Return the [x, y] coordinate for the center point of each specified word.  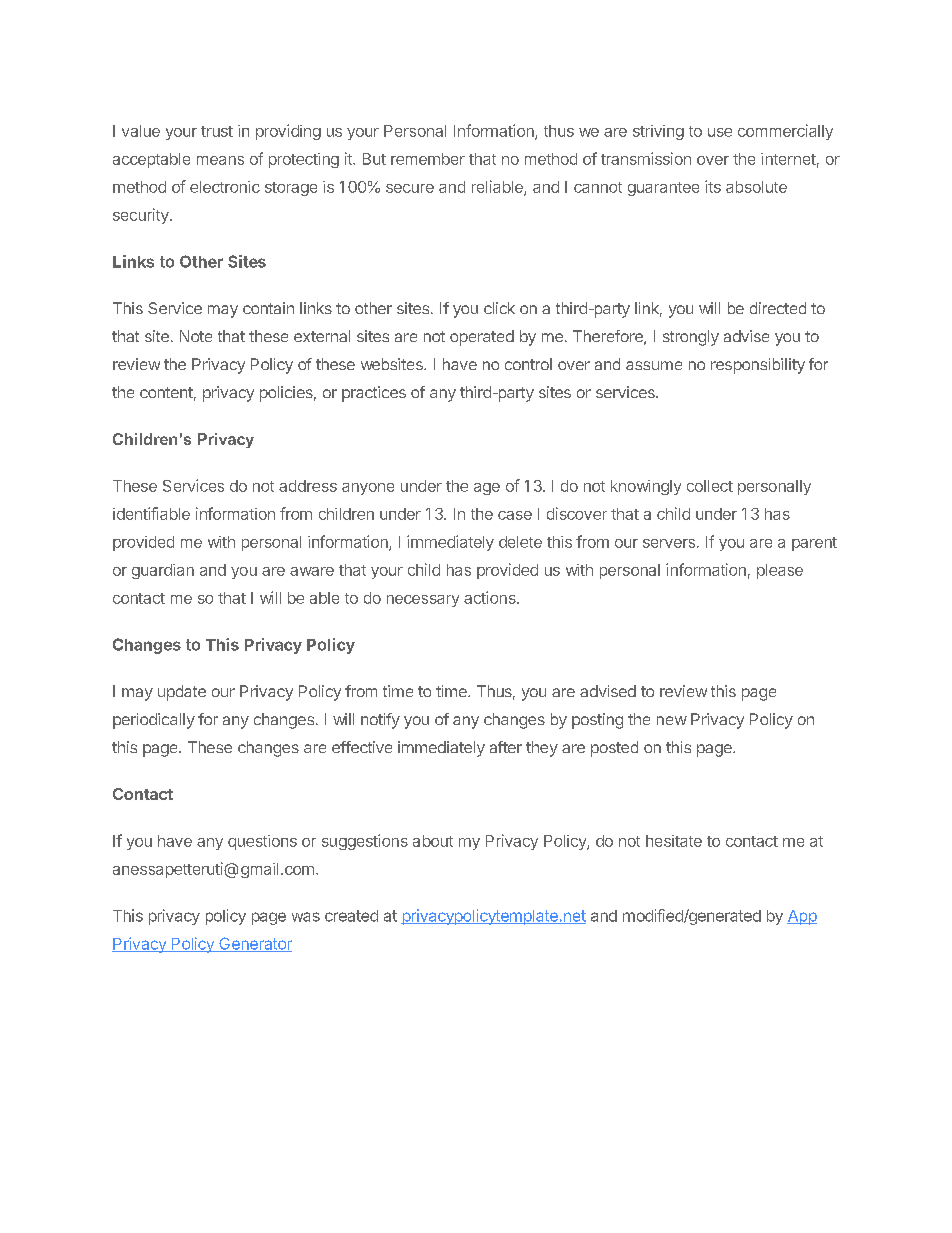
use [720, 132]
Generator [254, 944]
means [220, 160]
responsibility [758, 366]
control [528, 364]
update [182, 693]
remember [428, 159]
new [672, 720]
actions [491, 597]
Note [196, 336]
